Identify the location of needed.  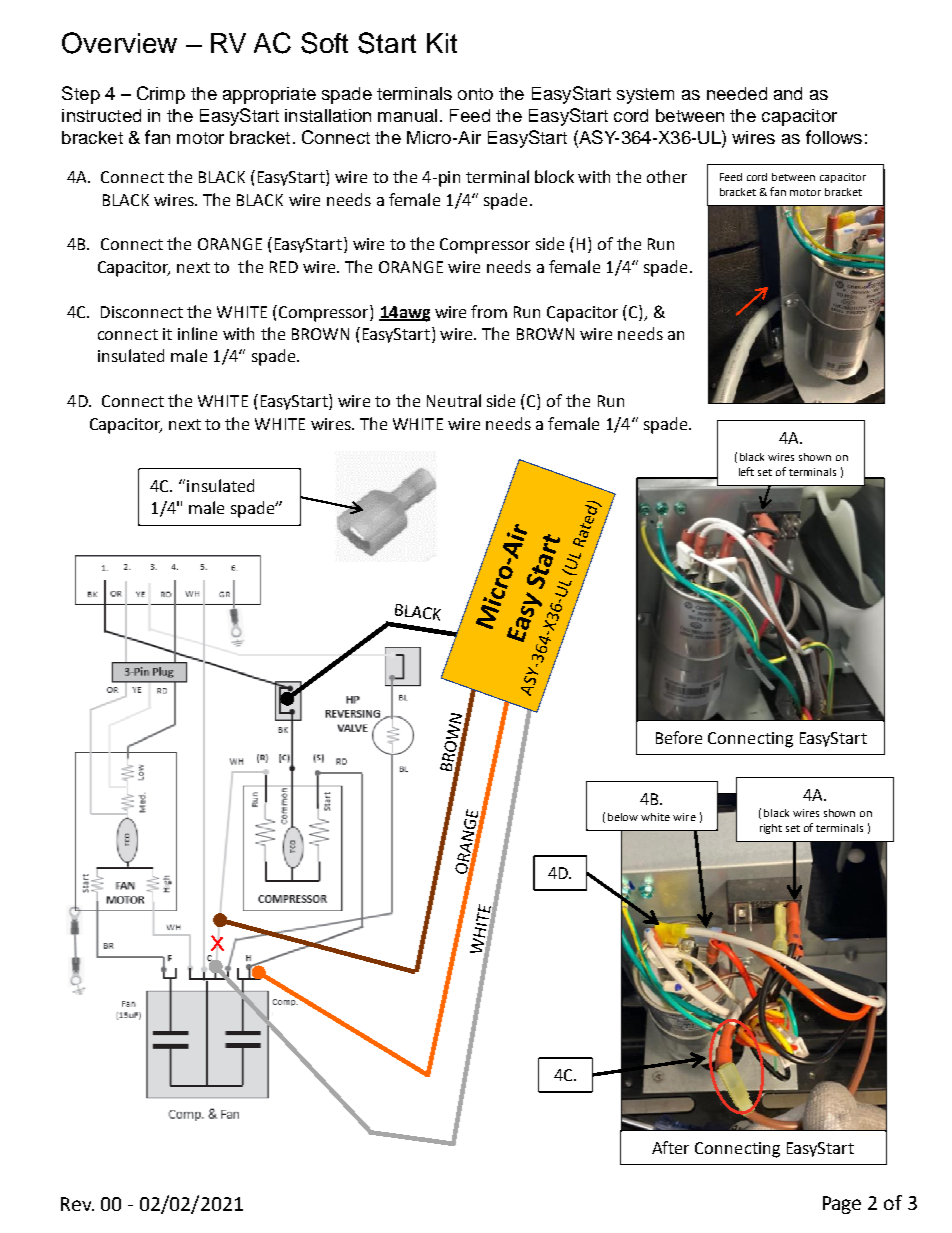
(737, 93).
